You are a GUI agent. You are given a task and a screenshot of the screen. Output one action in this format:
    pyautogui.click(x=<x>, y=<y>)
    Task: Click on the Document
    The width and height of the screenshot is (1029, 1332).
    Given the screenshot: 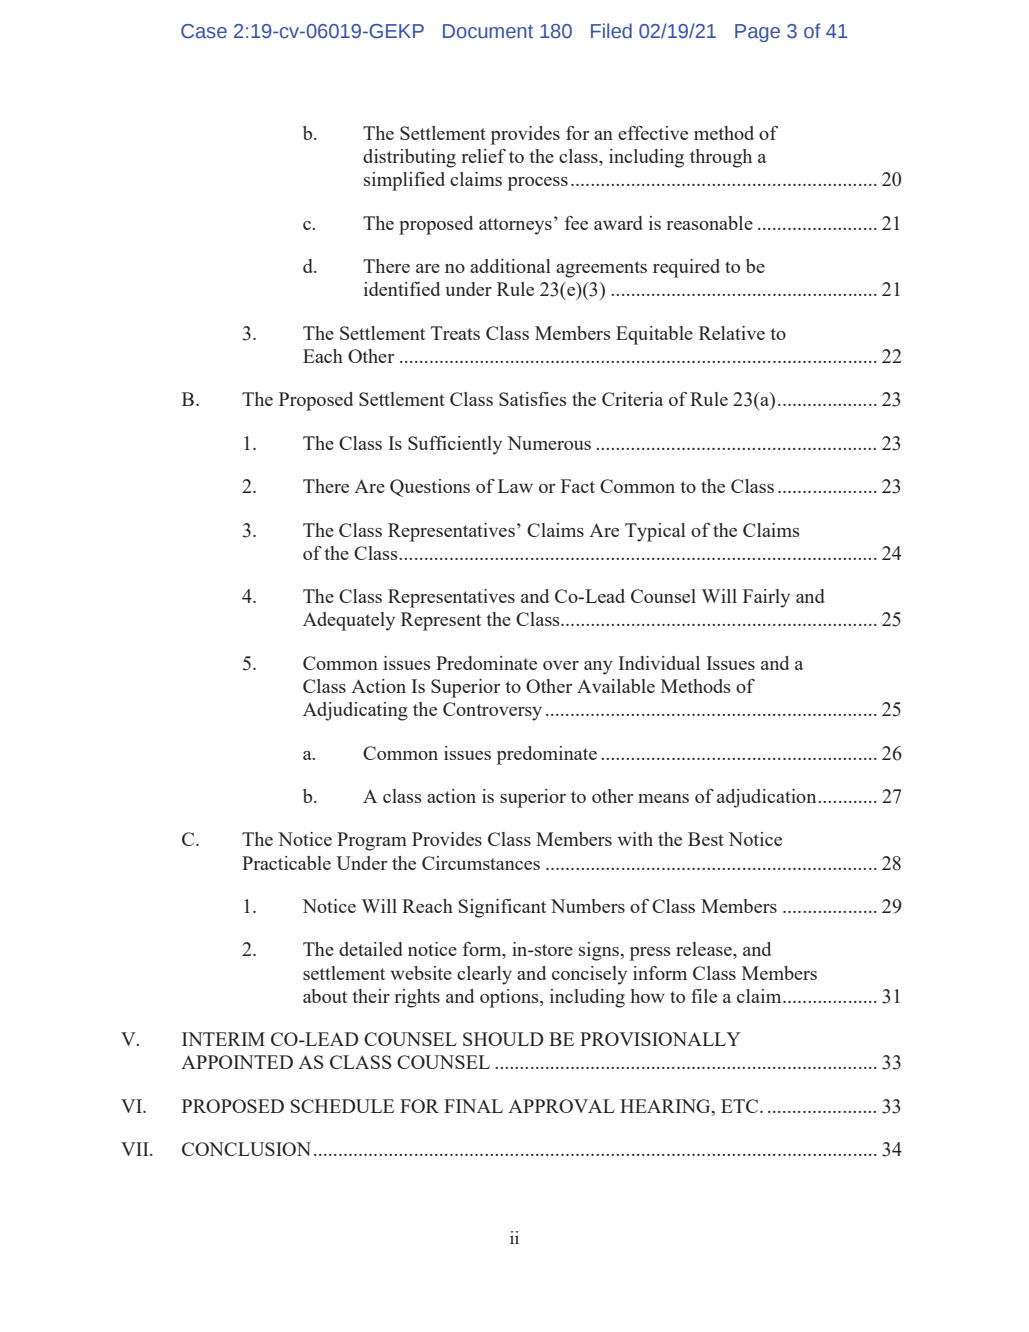 What is the action you would take?
    pyautogui.click(x=488, y=31)
